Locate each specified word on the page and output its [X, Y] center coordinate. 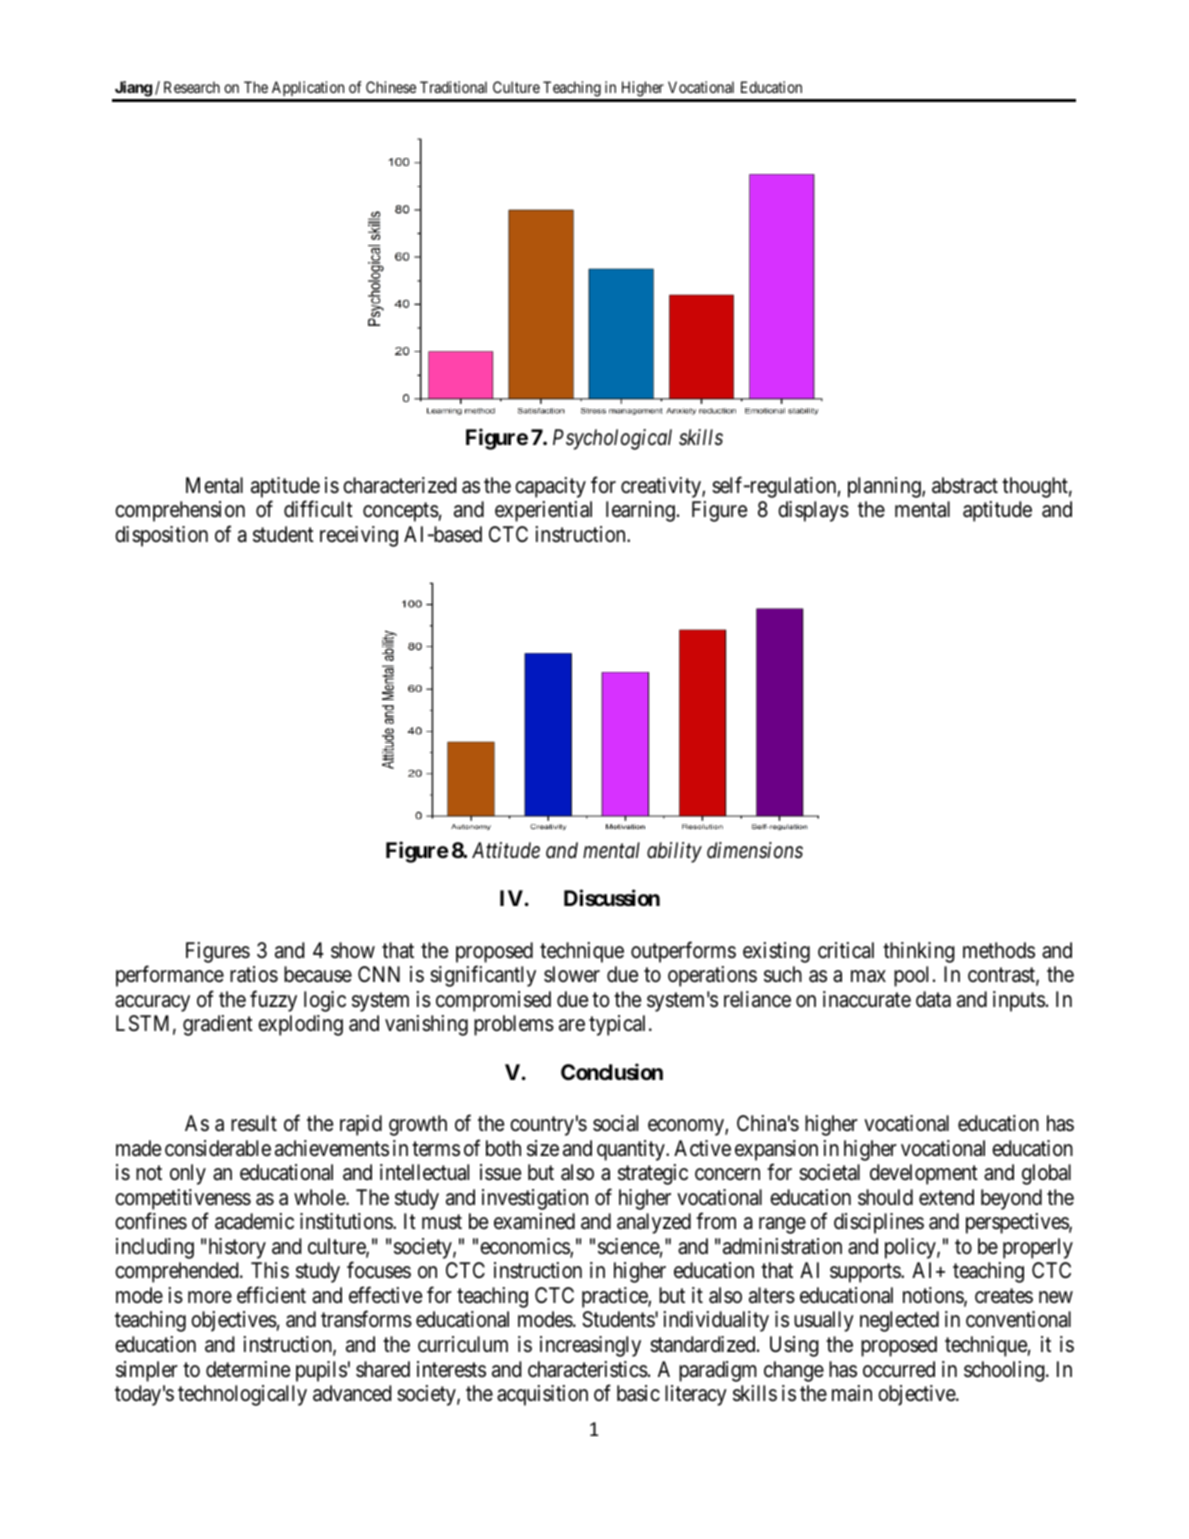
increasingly [590, 1346]
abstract [965, 485]
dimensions [755, 850]
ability [674, 852]
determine [248, 1369]
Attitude [506, 850]
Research [192, 87]
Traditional [453, 87]
